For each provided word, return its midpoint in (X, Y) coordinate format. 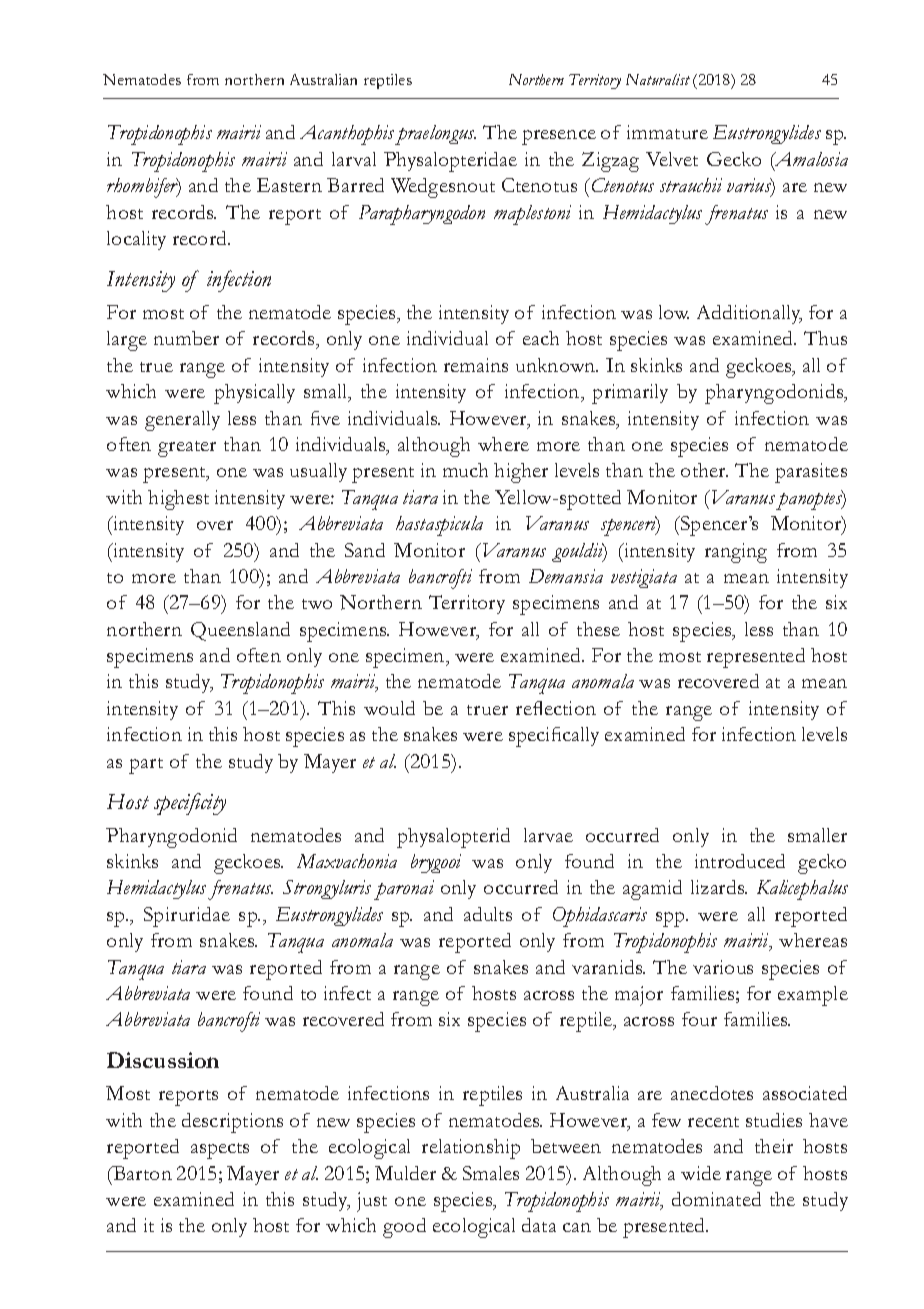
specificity (190, 804)
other (704, 470)
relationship (471, 1149)
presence (559, 137)
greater (187, 449)
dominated (716, 1199)
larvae (548, 835)
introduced (740, 861)
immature (667, 132)
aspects (220, 1151)
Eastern (289, 185)
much (465, 470)
